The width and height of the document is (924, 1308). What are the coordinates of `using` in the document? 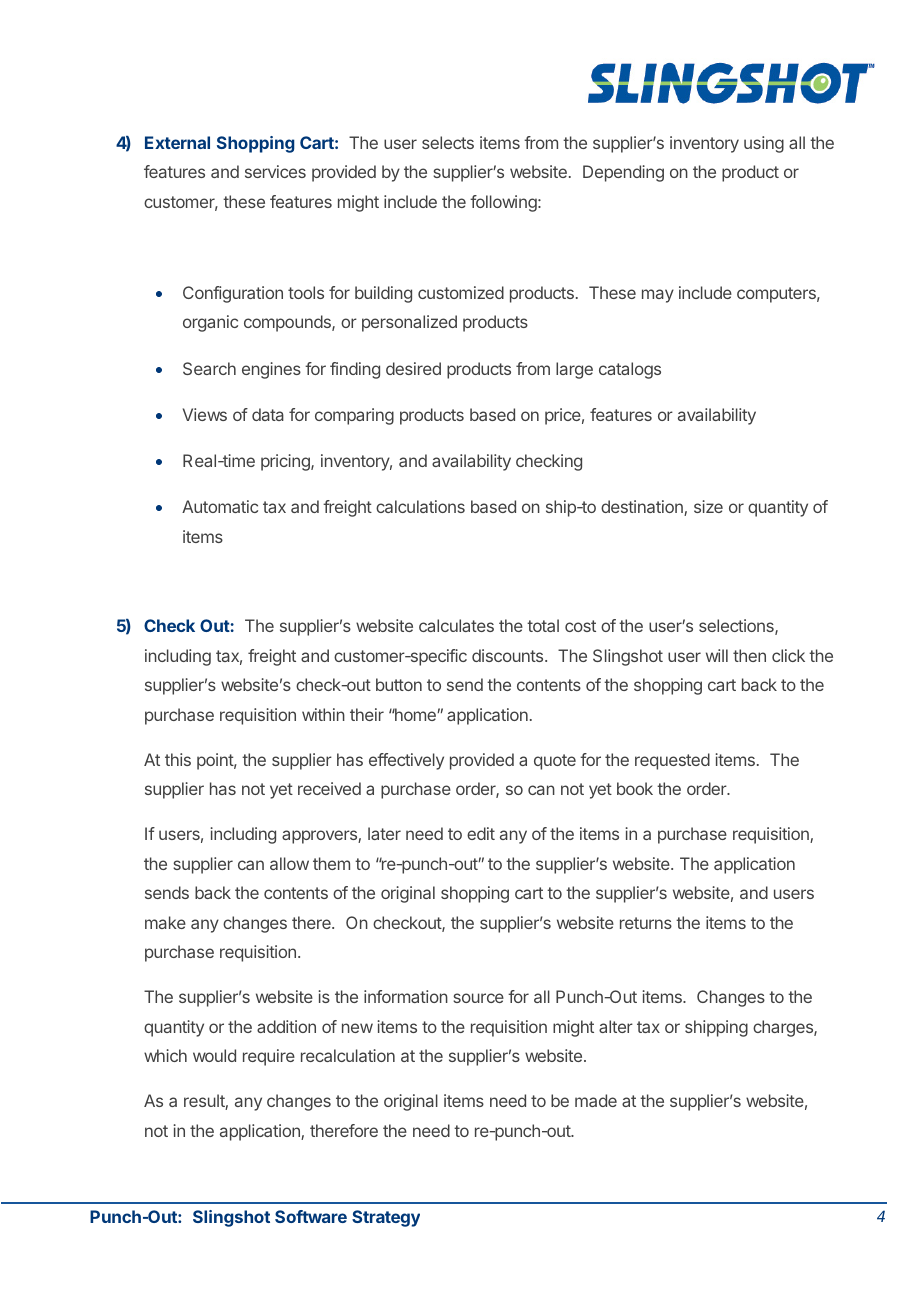 It's located at (764, 144).
